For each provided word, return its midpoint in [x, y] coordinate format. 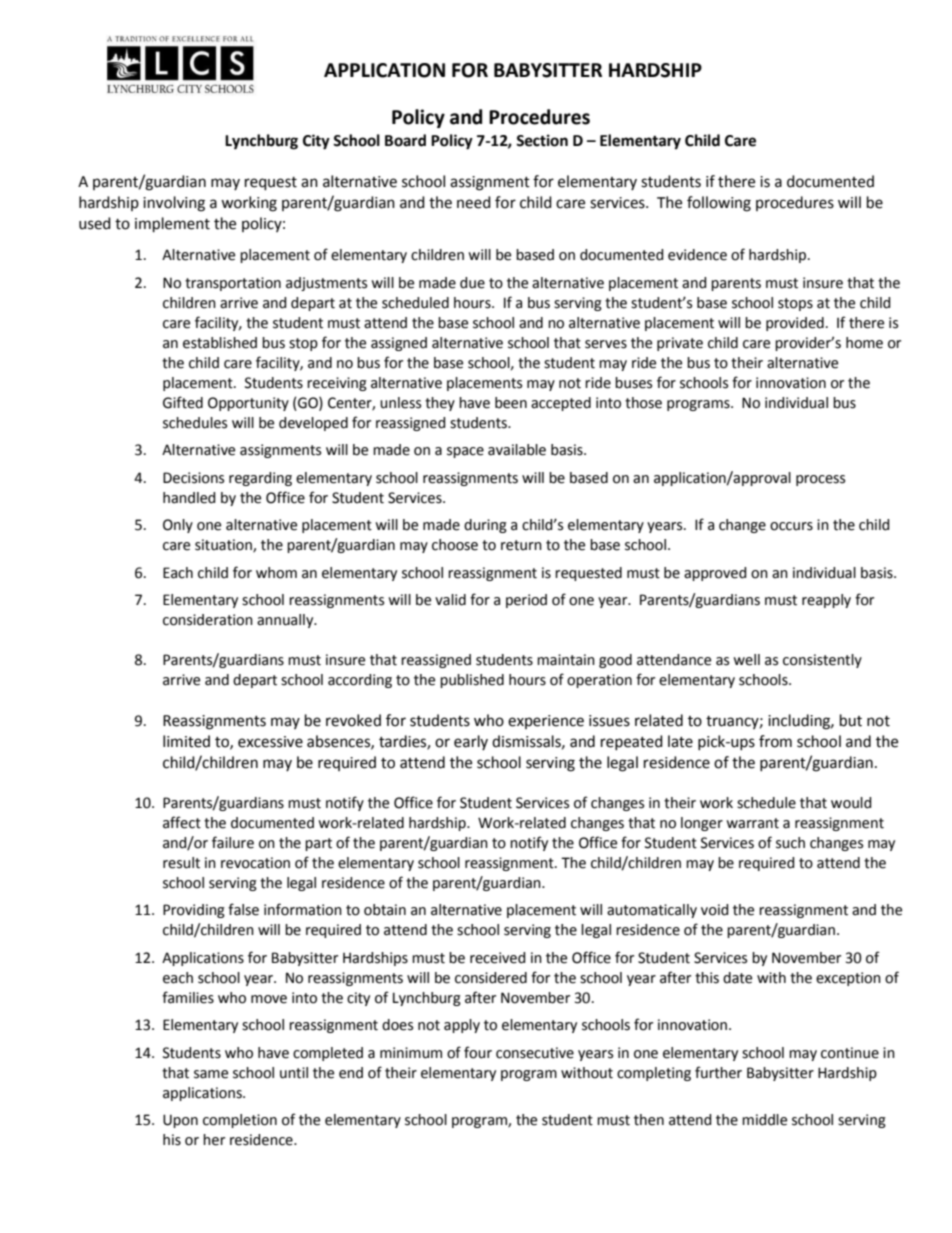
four [478, 1052]
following [719, 204]
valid [450, 600]
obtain [385, 910]
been [511, 403]
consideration [208, 620]
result [181, 863]
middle [764, 1120]
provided [795, 324]
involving [174, 204]
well [746, 660]
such [790, 843]
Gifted [183, 402]
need [474, 202]
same [211, 1074]
